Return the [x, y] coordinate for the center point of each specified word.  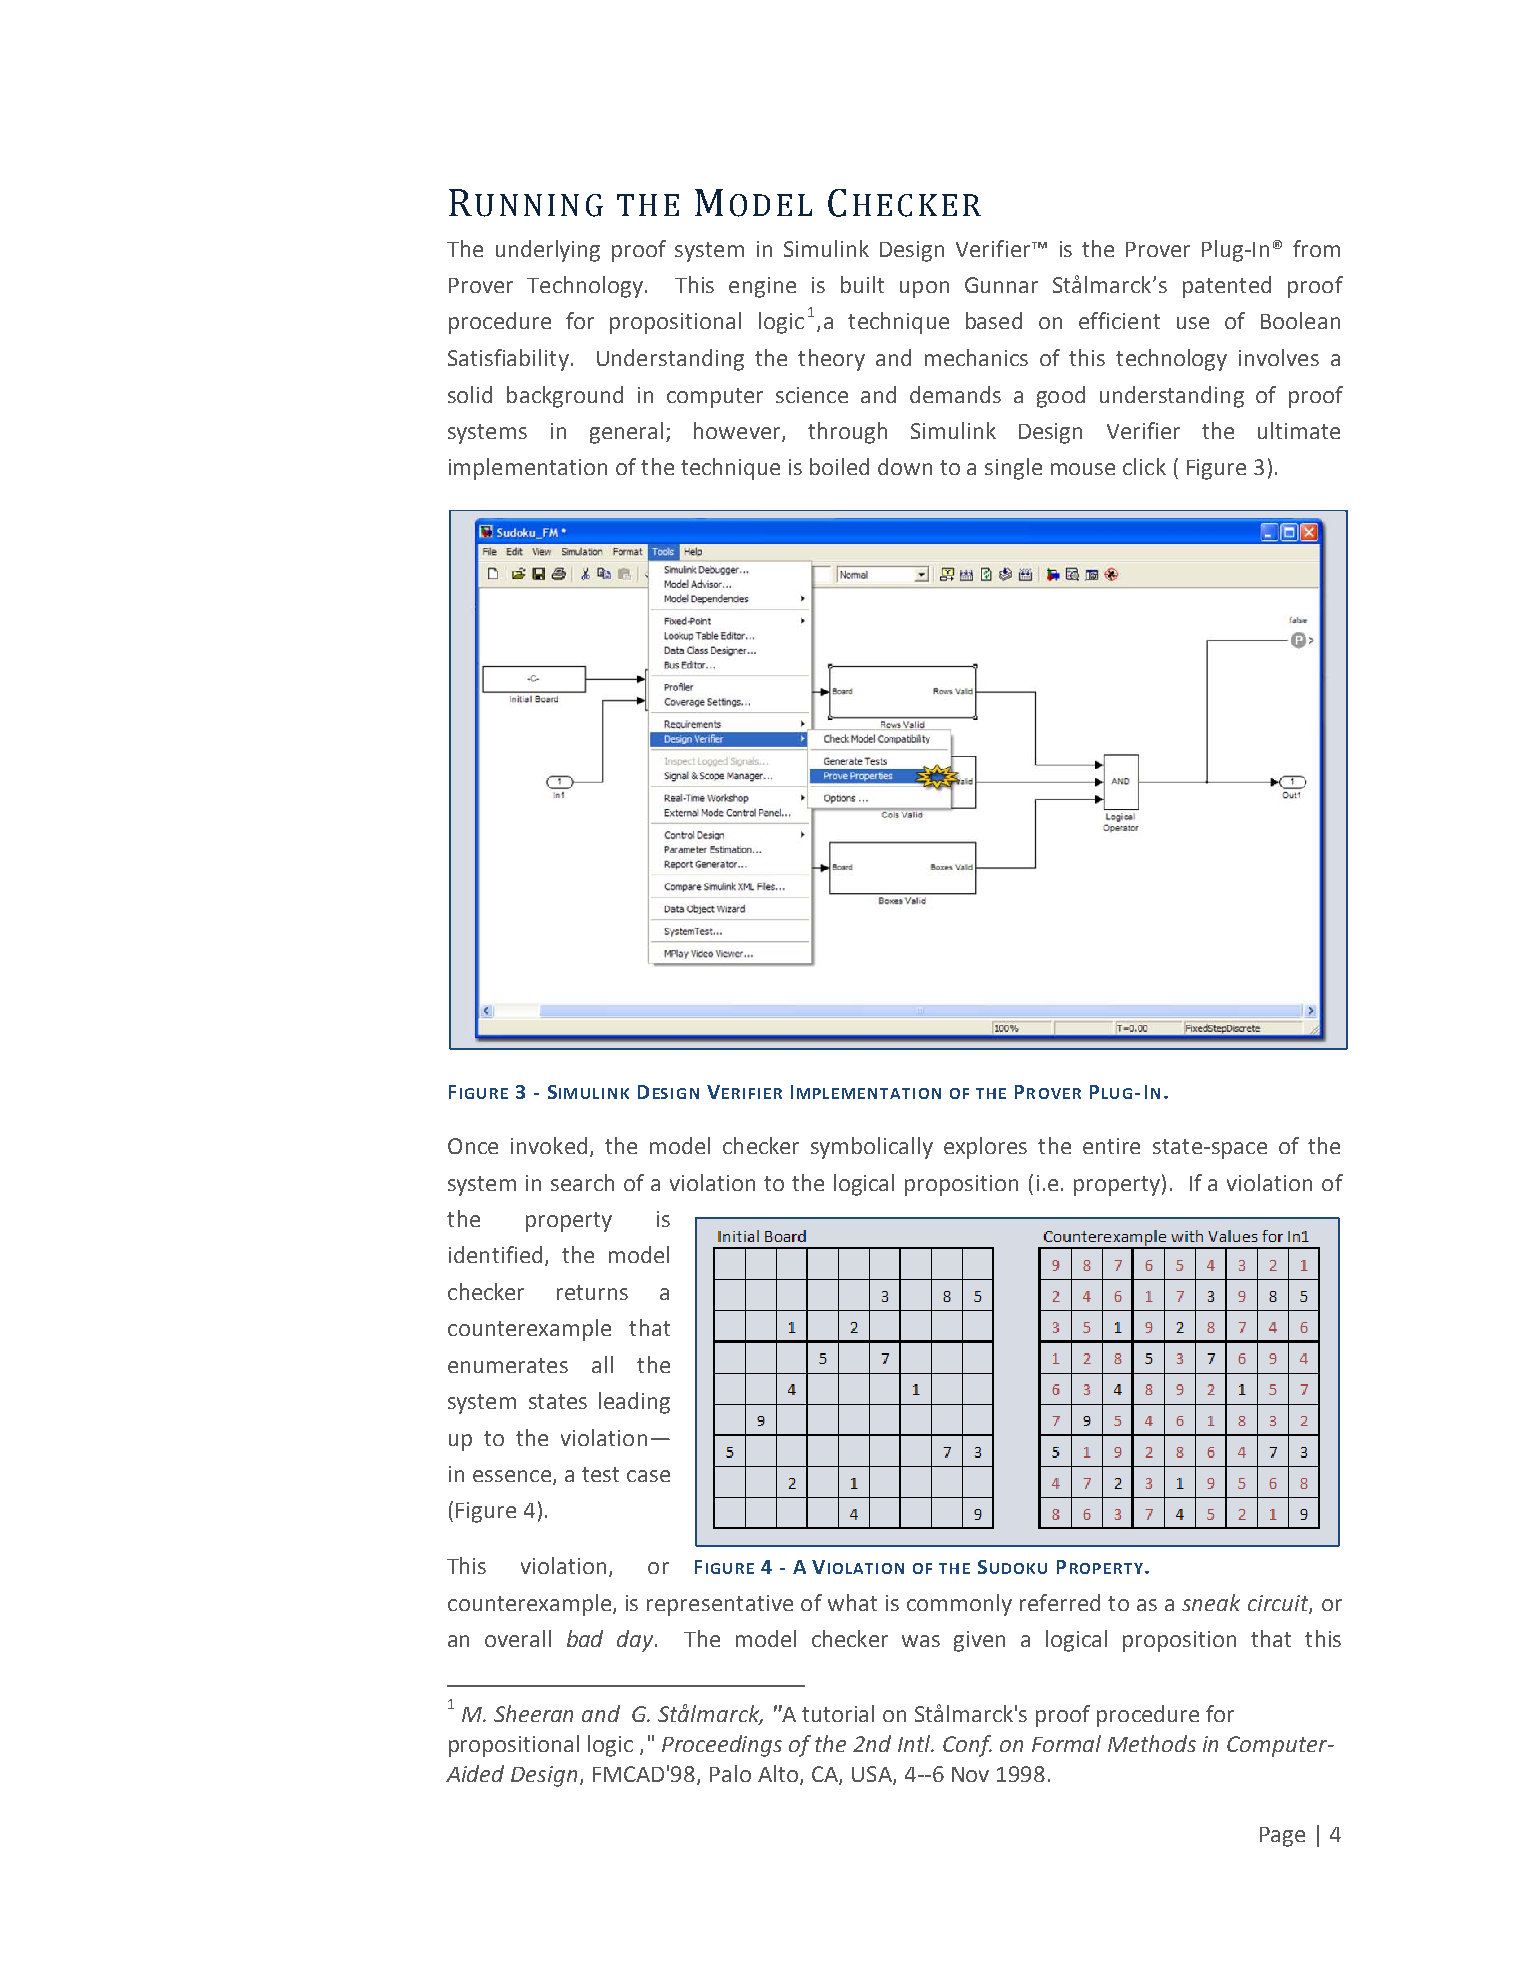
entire [1111, 1146]
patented [1227, 287]
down [905, 466]
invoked [549, 1145]
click [1144, 466]
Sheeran [533, 1713]
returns [592, 1292]
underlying [548, 251]
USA [873, 1775]
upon [924, 289]
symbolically [872, 1148]
